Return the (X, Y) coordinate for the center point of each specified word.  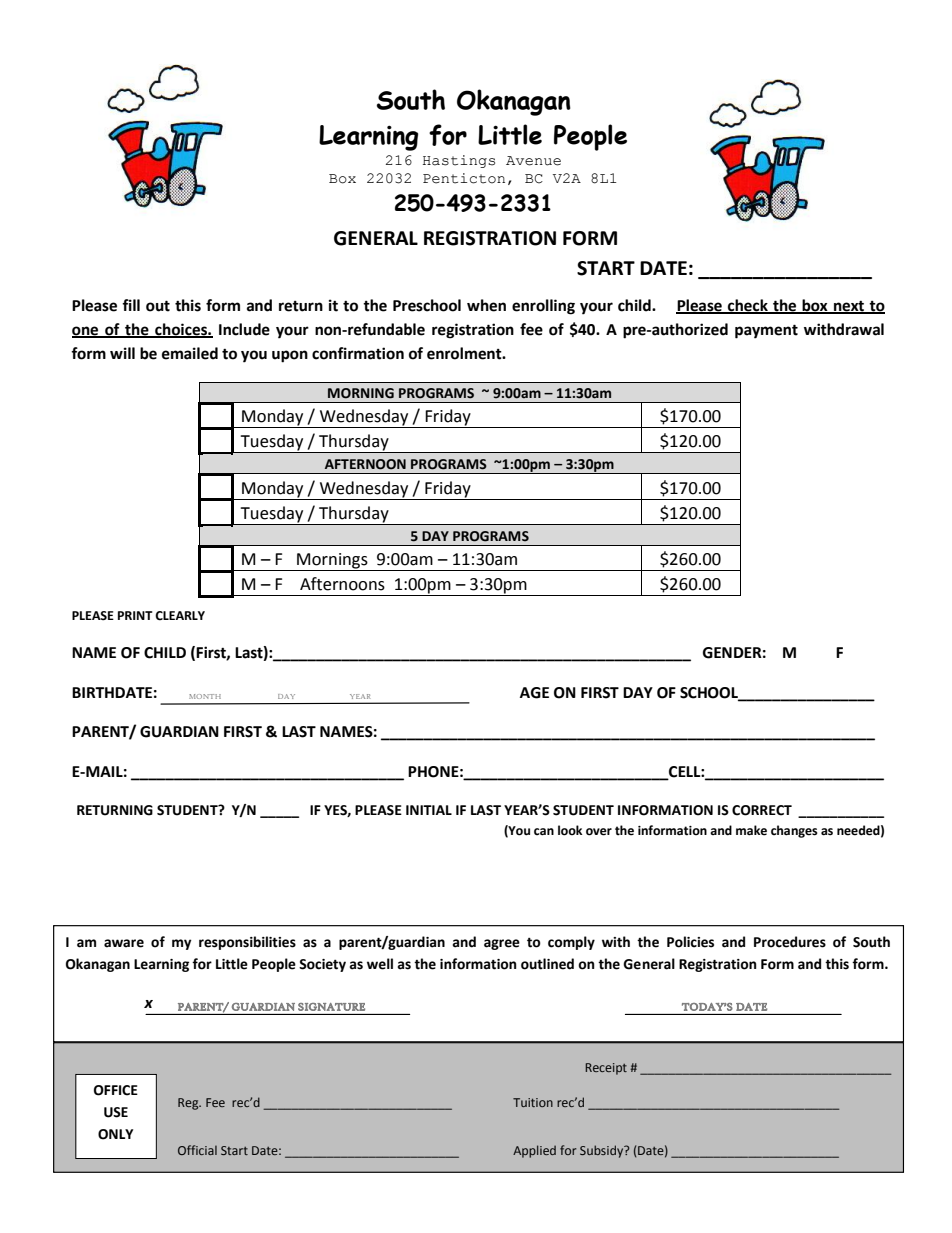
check (748, 306)
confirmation (358, 353)
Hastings (459, 161)
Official (197, 1150)
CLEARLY (180, 616)
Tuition (533, 1102)
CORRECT (762, 810)
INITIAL (429, 810)
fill (131, 305)
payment (766, 331)
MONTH (205, 696)
